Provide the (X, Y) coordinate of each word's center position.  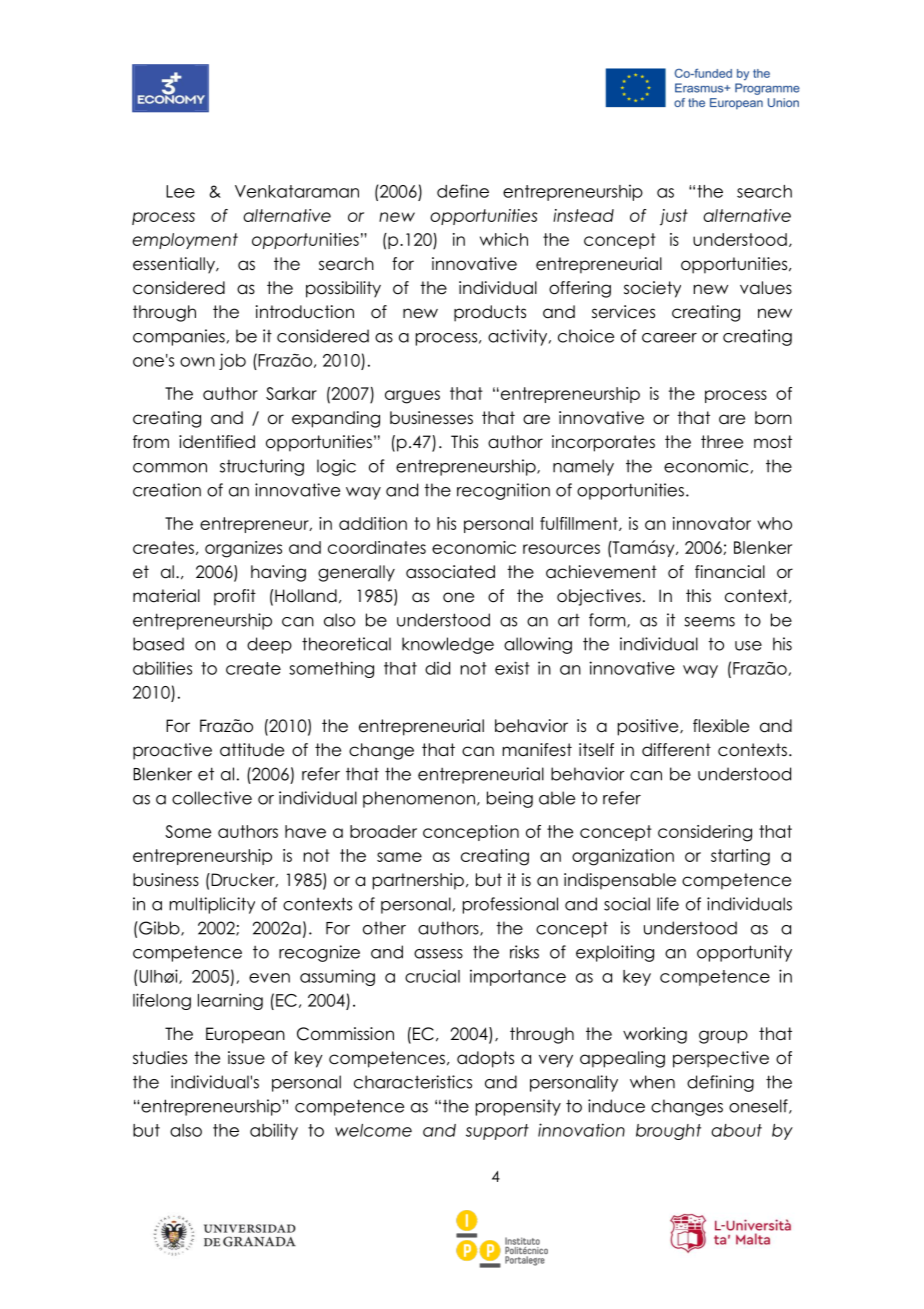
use (748, 646)
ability (274, 1131)
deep (269, 645)
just (674, 217)
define (463, 191)
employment (185, 241)
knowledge (448, 645)
